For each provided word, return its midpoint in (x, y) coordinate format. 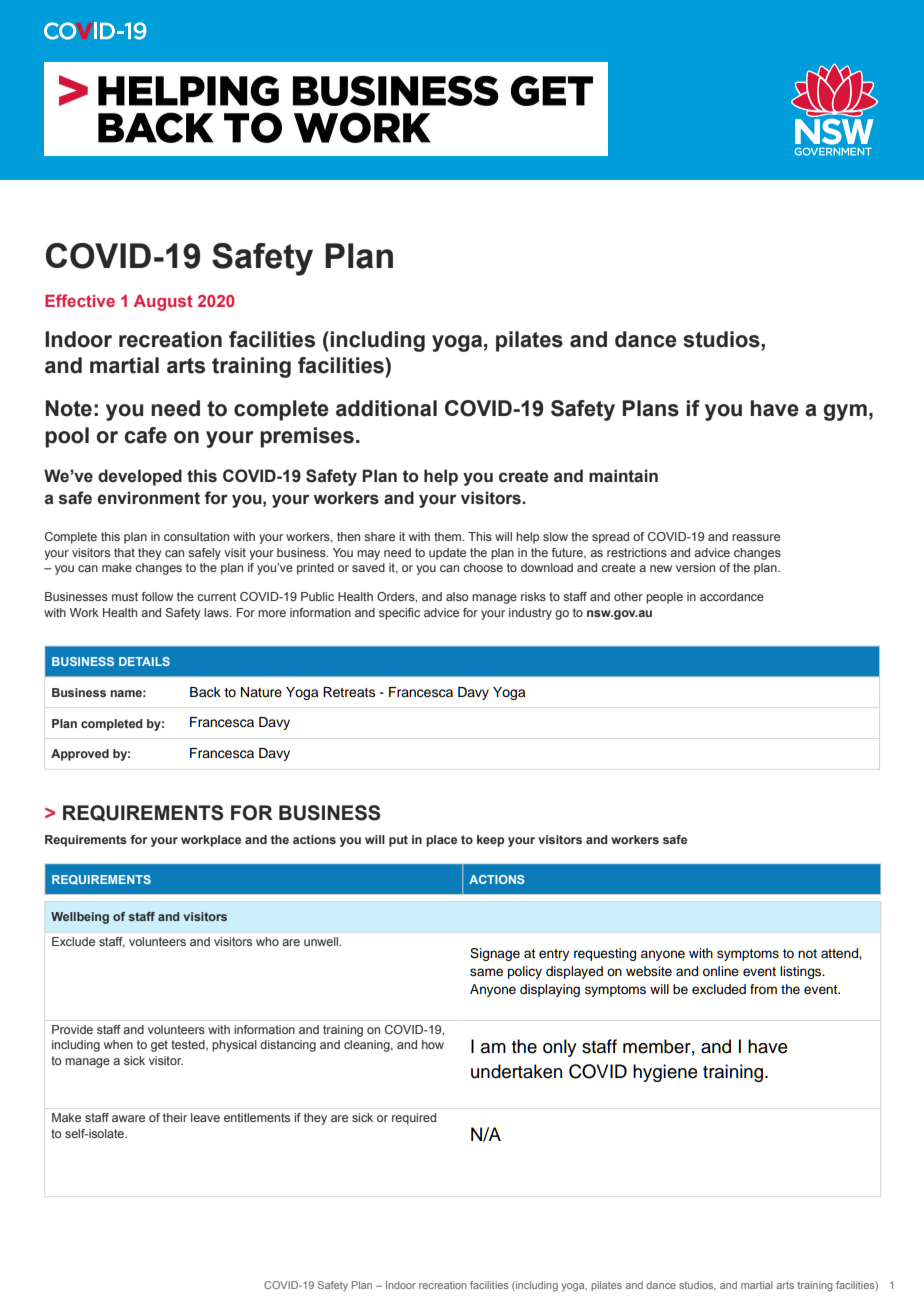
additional (386, 408)
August (163, 303)
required (414, 1119)
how (433, 1044)
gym (845, 412)
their (175, 1117)
